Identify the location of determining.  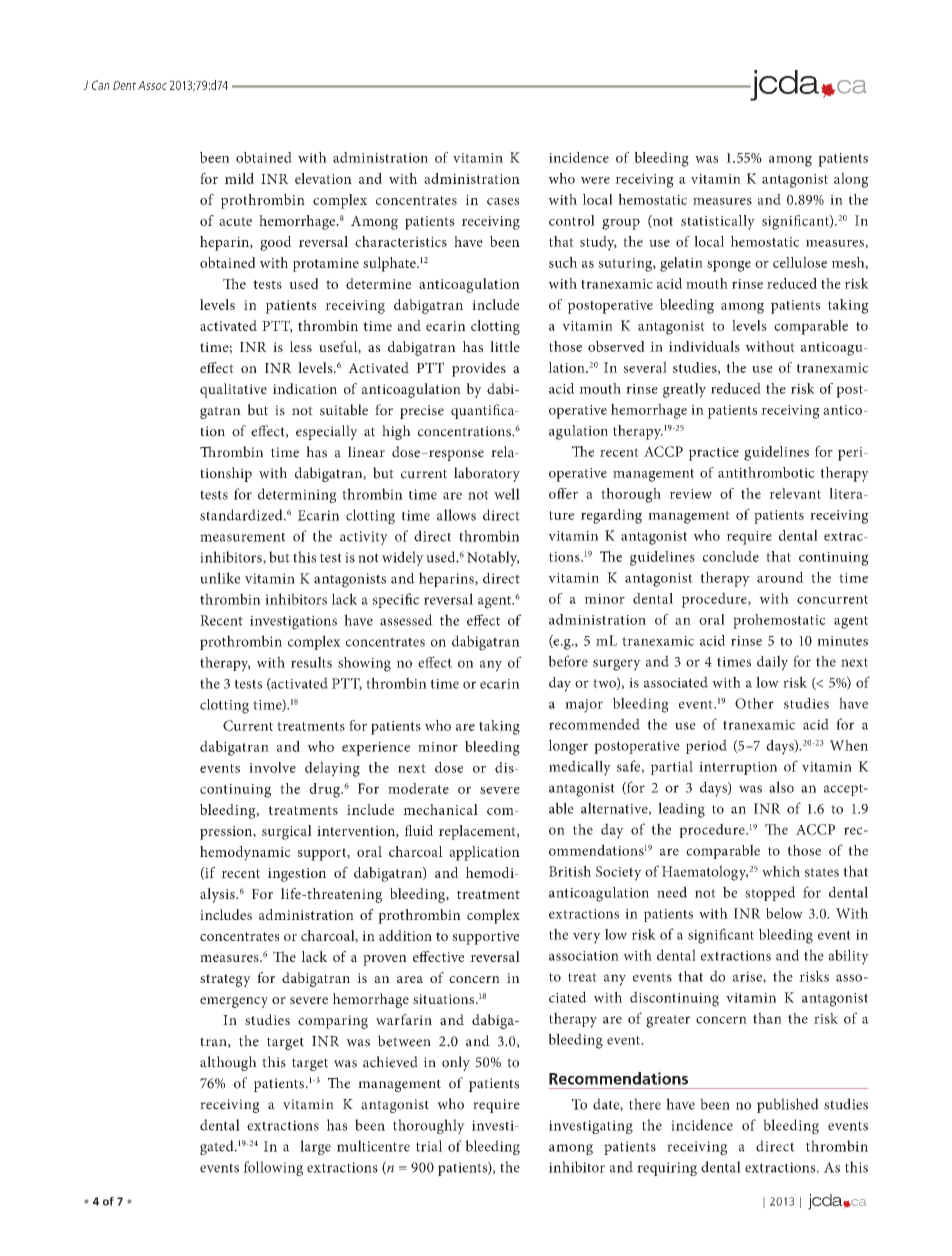
(297, 495).
